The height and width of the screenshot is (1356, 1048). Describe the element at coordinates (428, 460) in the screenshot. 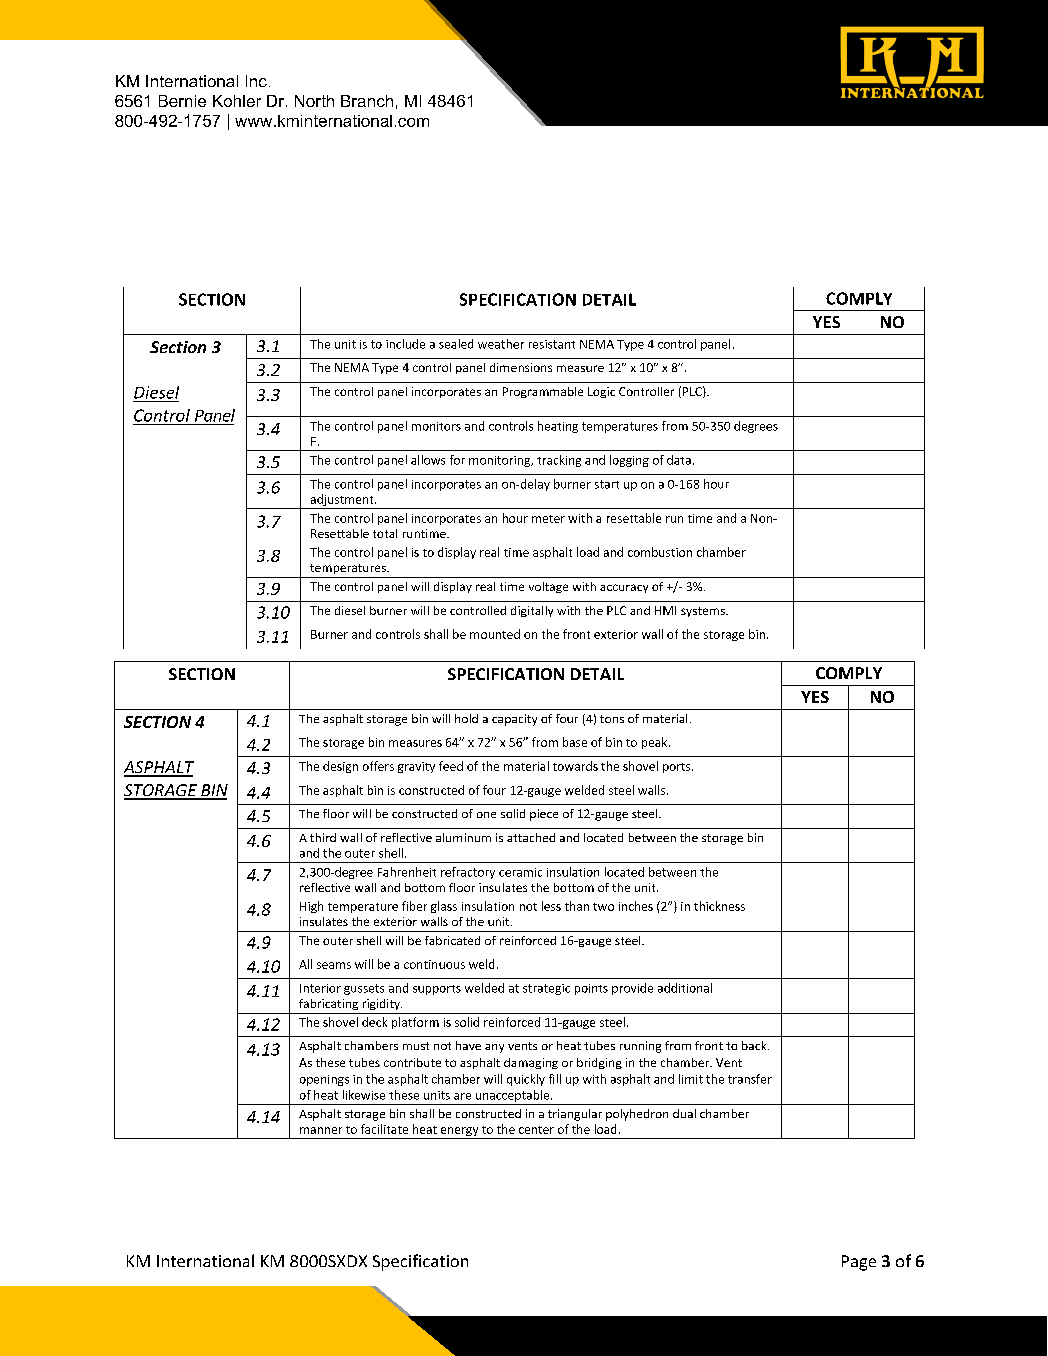

I see `allows` at that location.
